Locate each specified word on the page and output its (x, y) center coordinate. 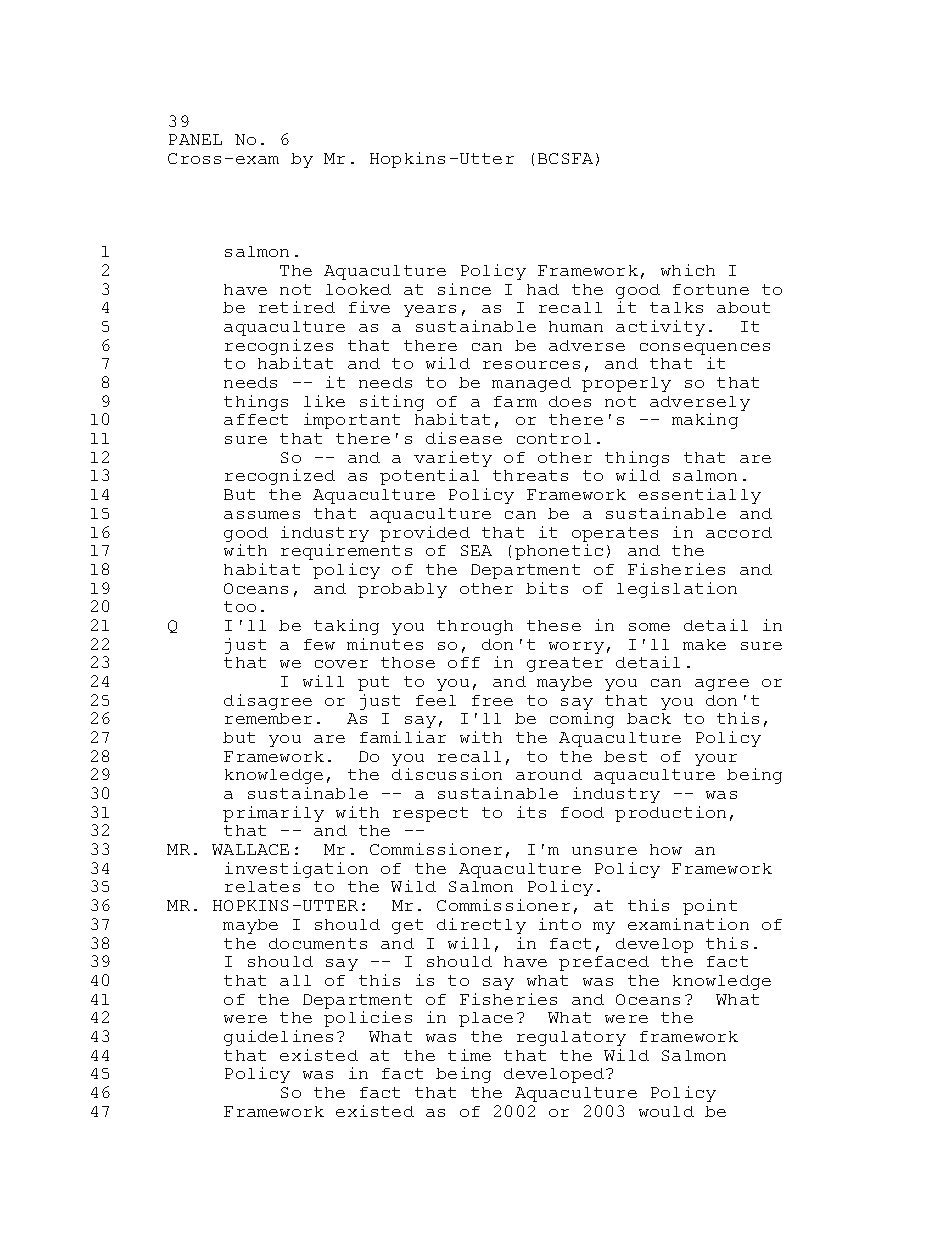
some (649, 627)
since (464, 289)
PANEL (195, 139)
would (666, 1111)
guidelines (278, 1038)
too (240, 606)
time (469, 1055)
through (475, 627)
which (688, 270)
